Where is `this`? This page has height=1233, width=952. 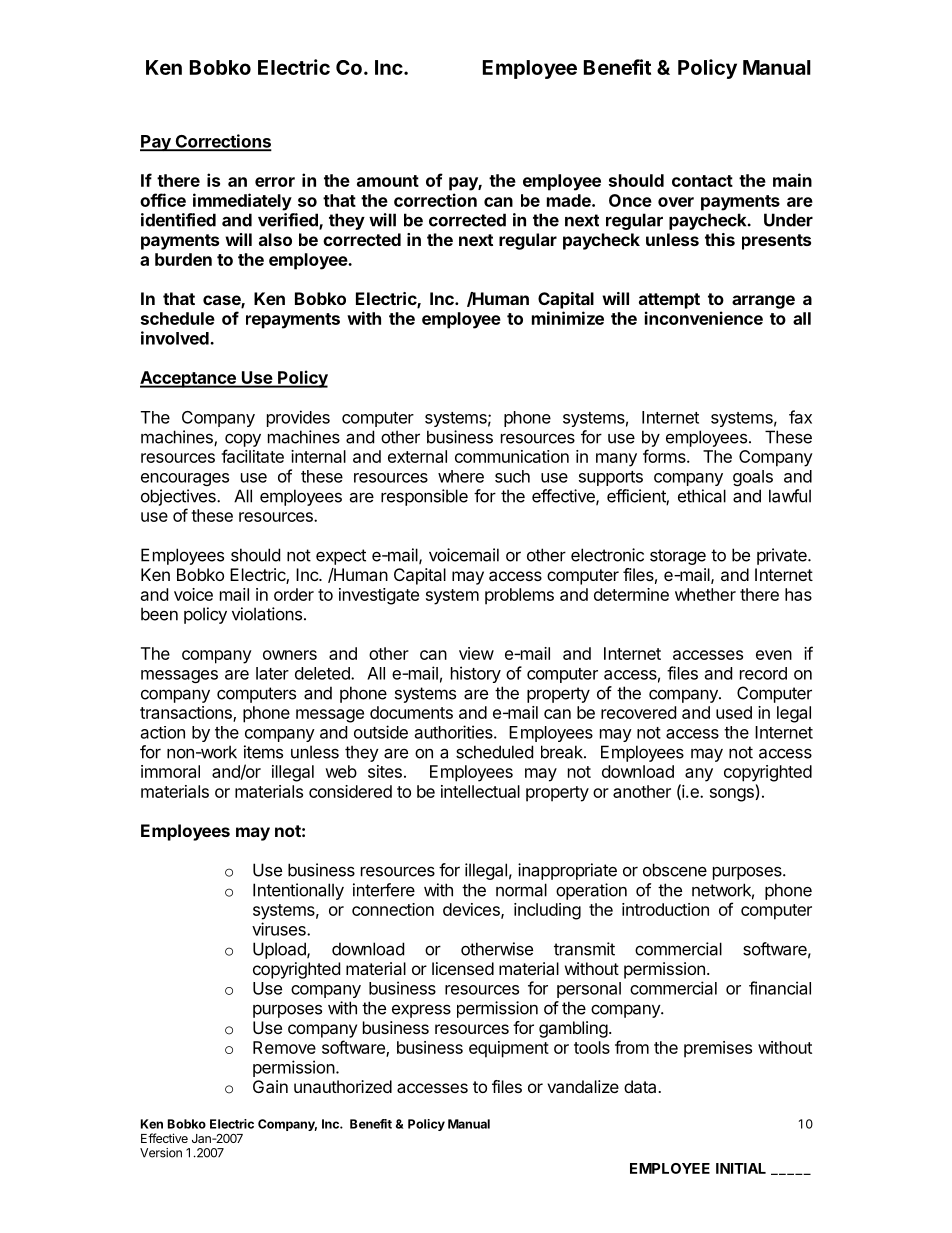 this is located at coordinates (720, 239).
